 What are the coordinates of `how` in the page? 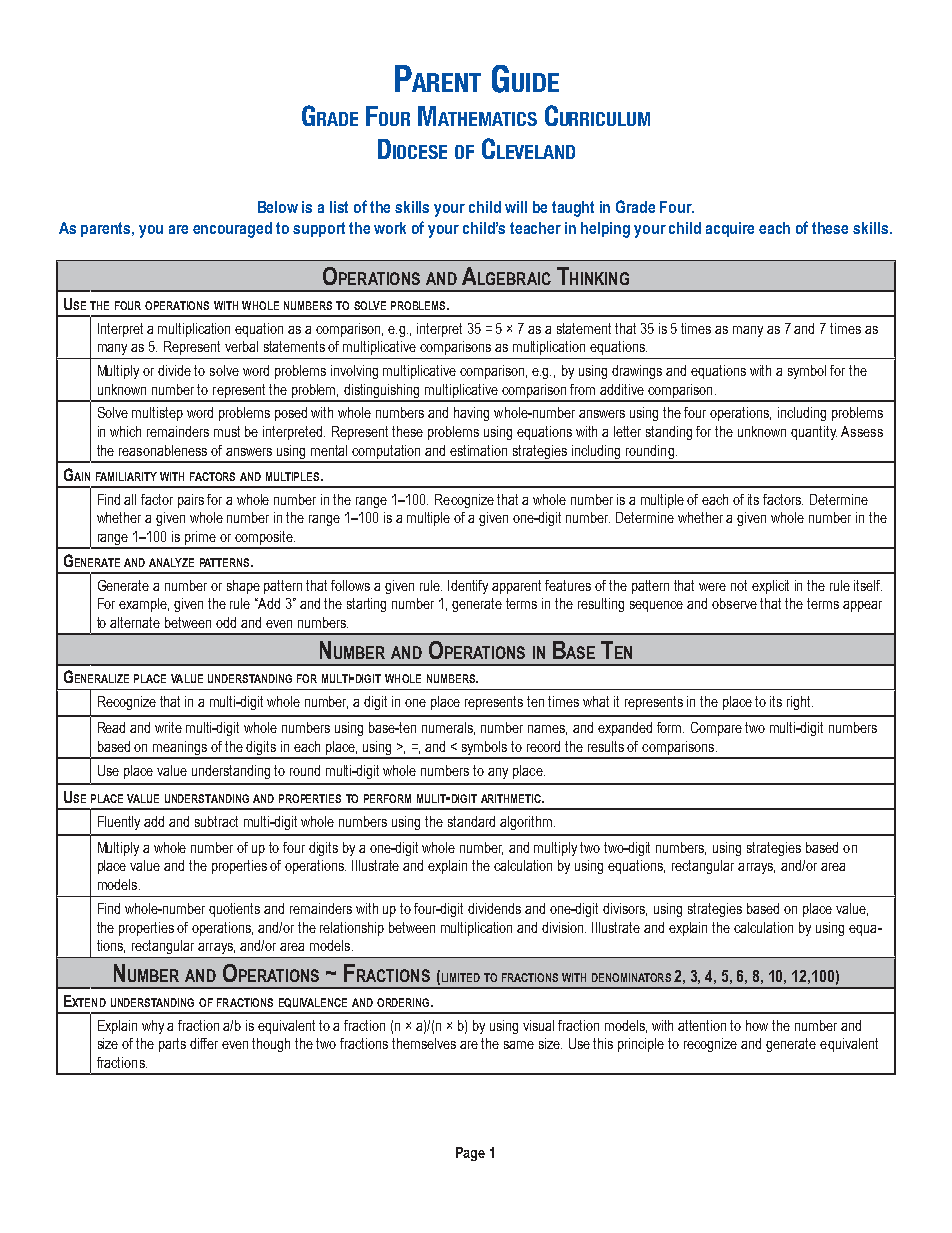 It's located at (757, 1025).
